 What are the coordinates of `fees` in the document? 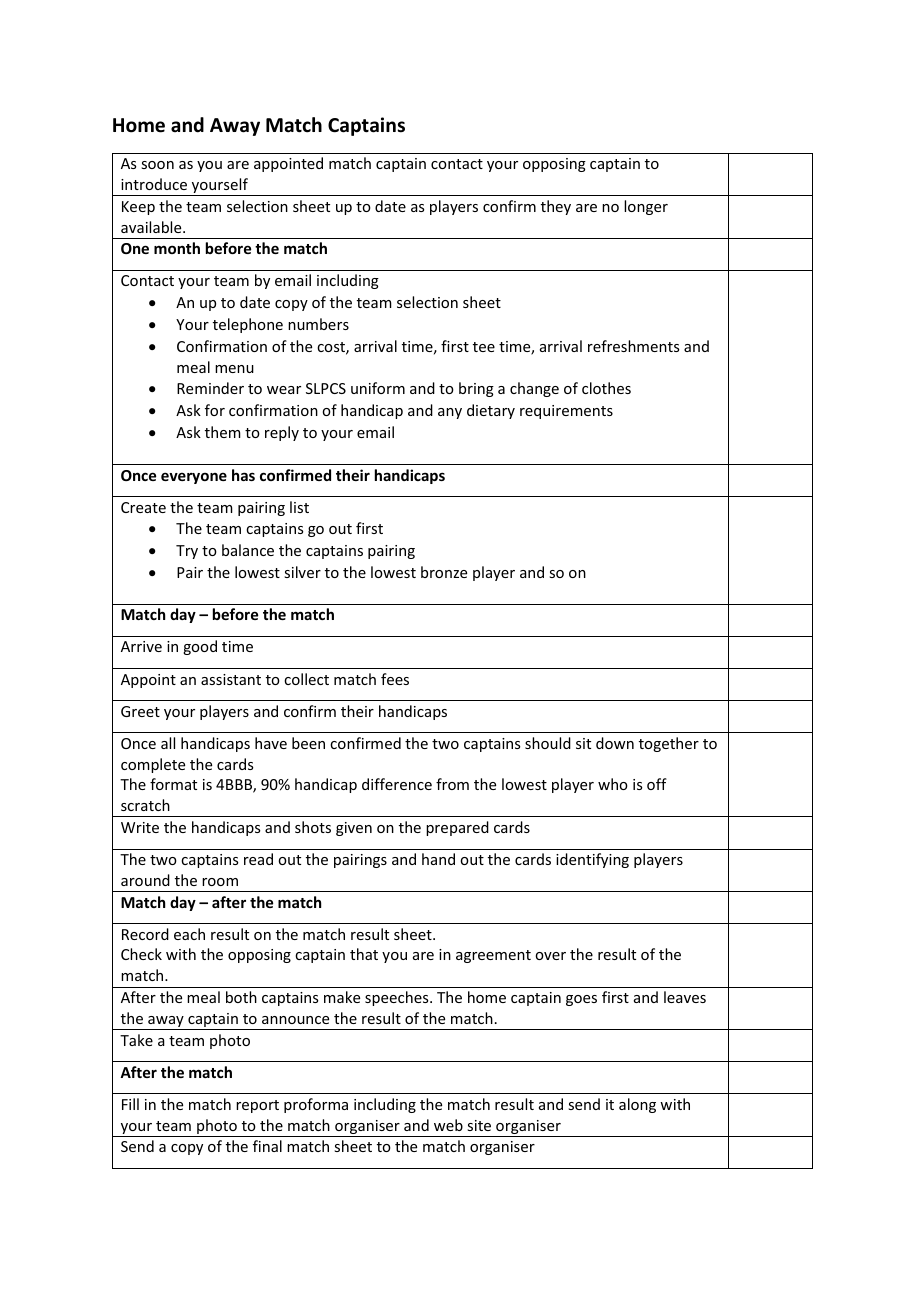 It's located at (395, 679).
